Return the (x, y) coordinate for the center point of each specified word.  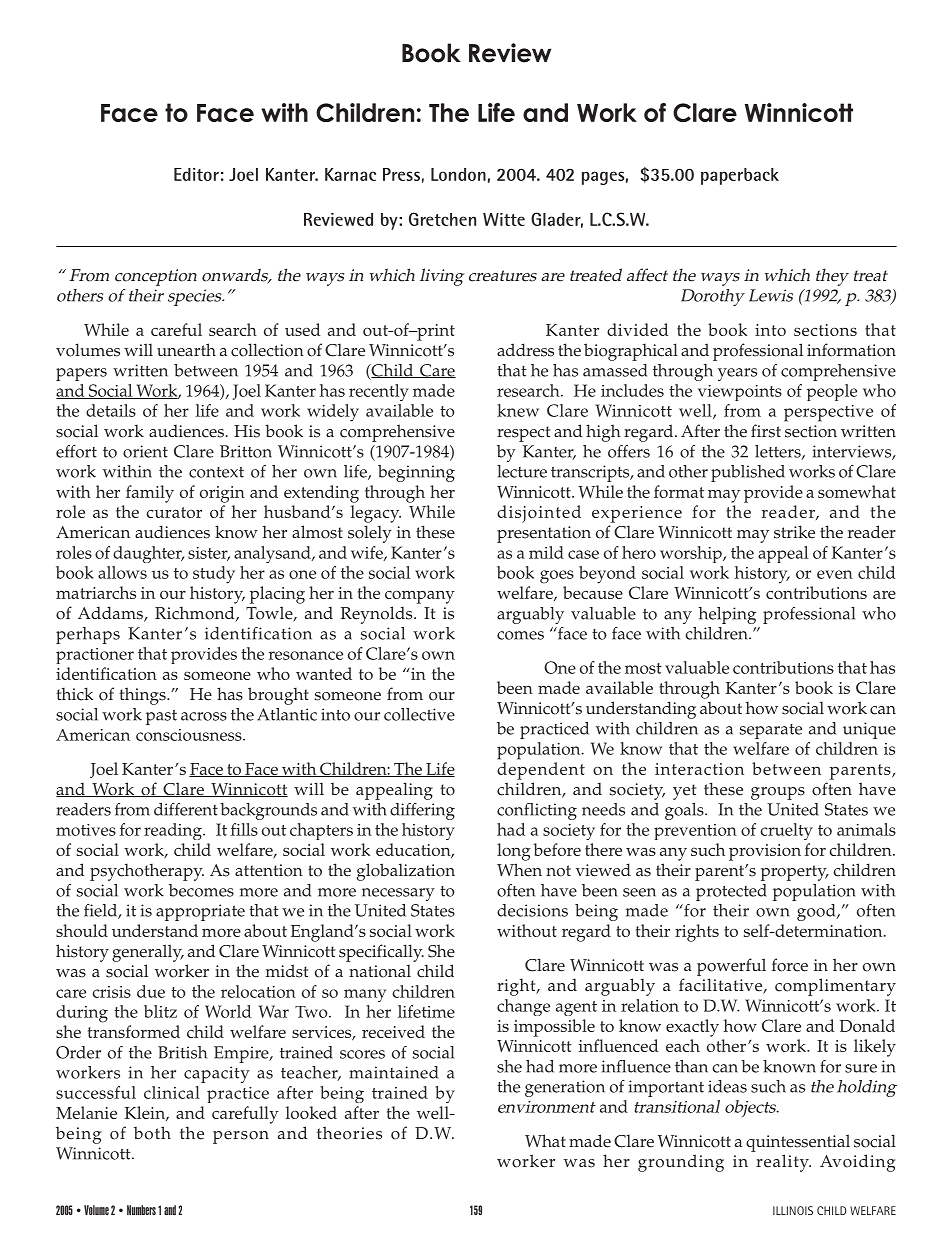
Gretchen (442, 219)
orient (145, 451)
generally (148, 953)
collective (419, 714)
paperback (740, 176)
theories (349, 1133)
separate (771, 731)
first (766, 431)
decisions (532, 910)
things (143, 696)
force (790, 965)
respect (523, 434)
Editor (196, 174)
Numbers (141, 1210)
